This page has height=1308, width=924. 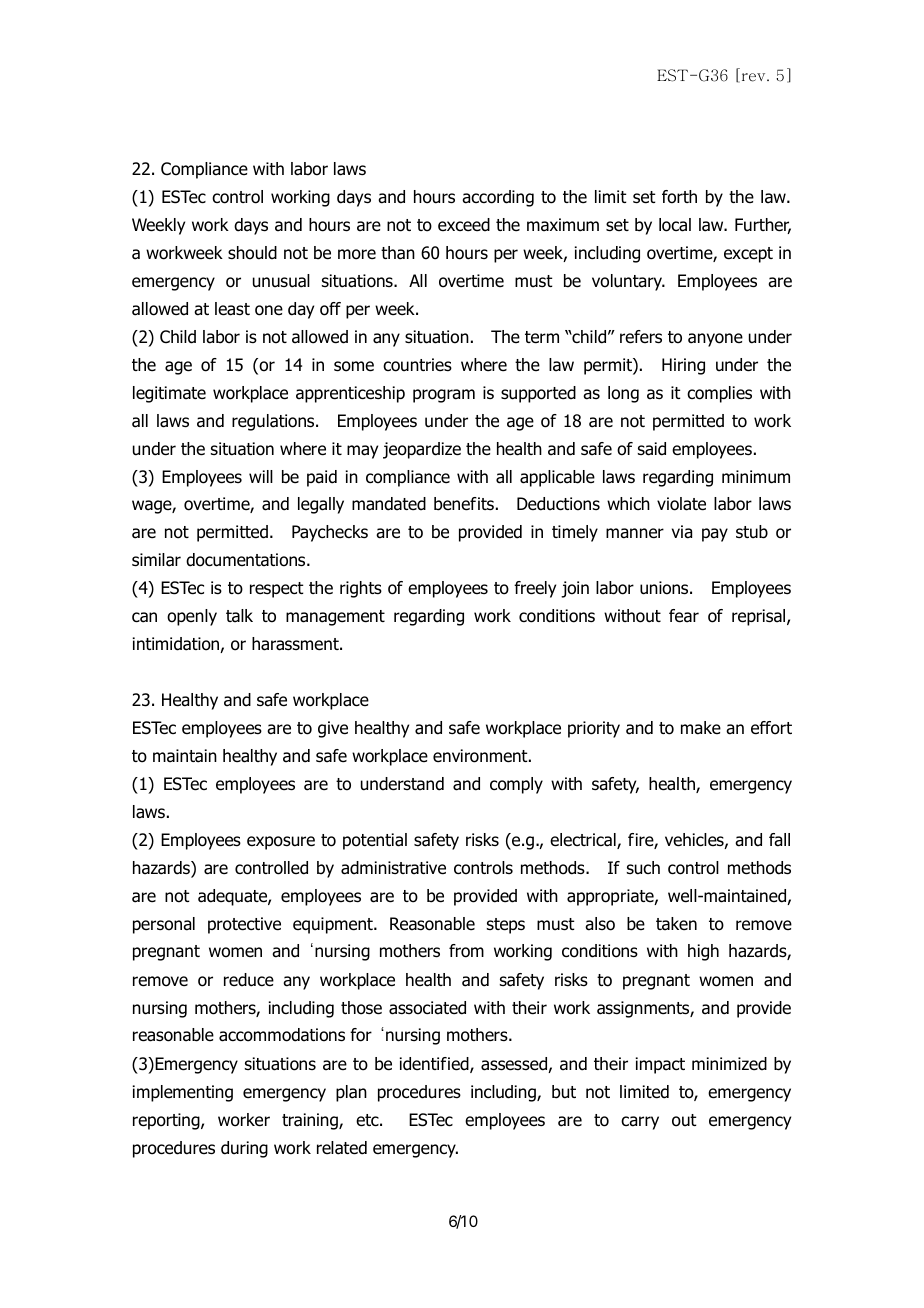 I want to click on during, so click(x=244, y=1149).
